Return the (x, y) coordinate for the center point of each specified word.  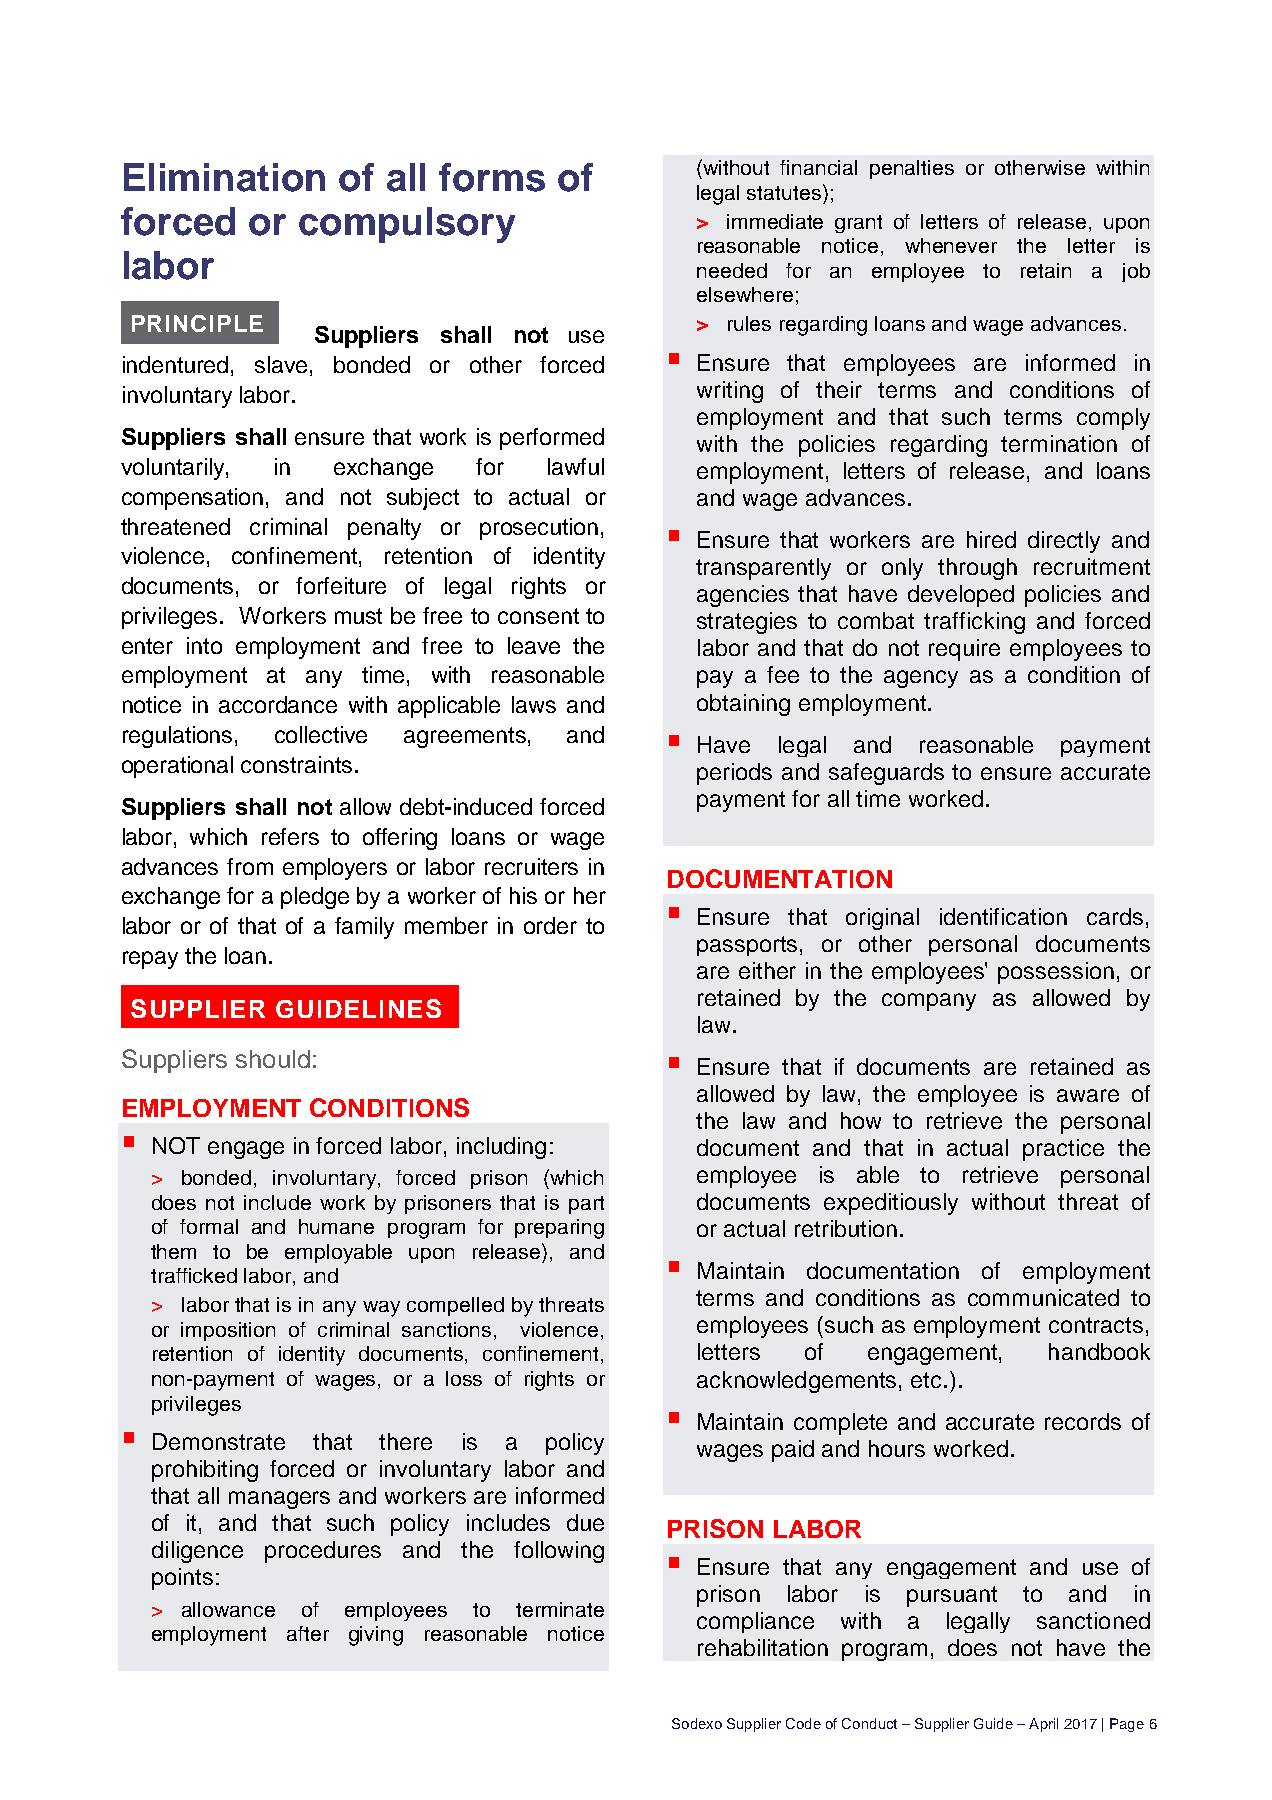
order (550, 925)
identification (1003, 916)
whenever (951, 245)
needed (732, 270)
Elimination (224, 177)
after (308, 1633)
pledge (315, 898)
